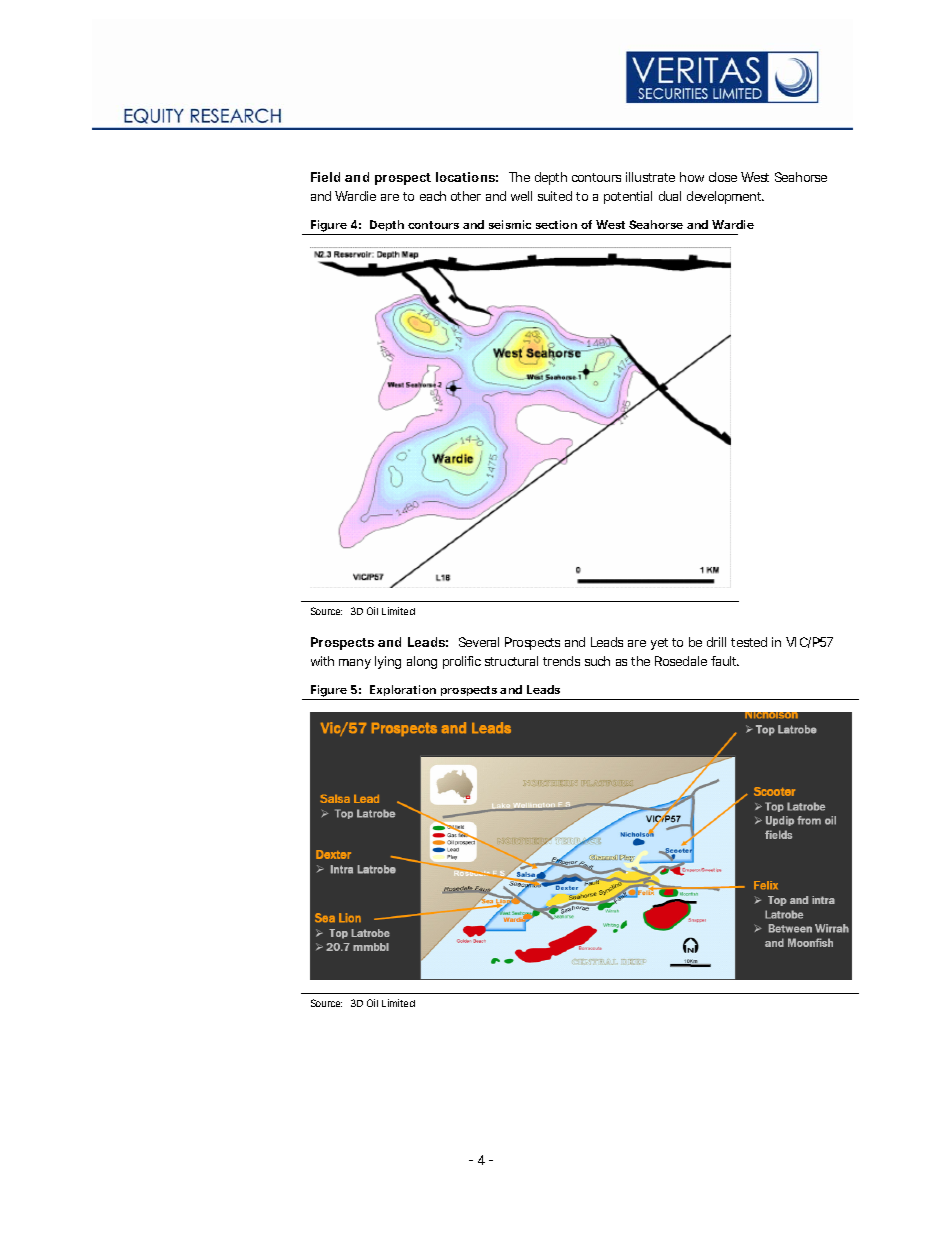 This image has width=952, height=1233. What do you see at coordinates (725, 197) in the image?
I see `development` at bounding box center [725, 197].
